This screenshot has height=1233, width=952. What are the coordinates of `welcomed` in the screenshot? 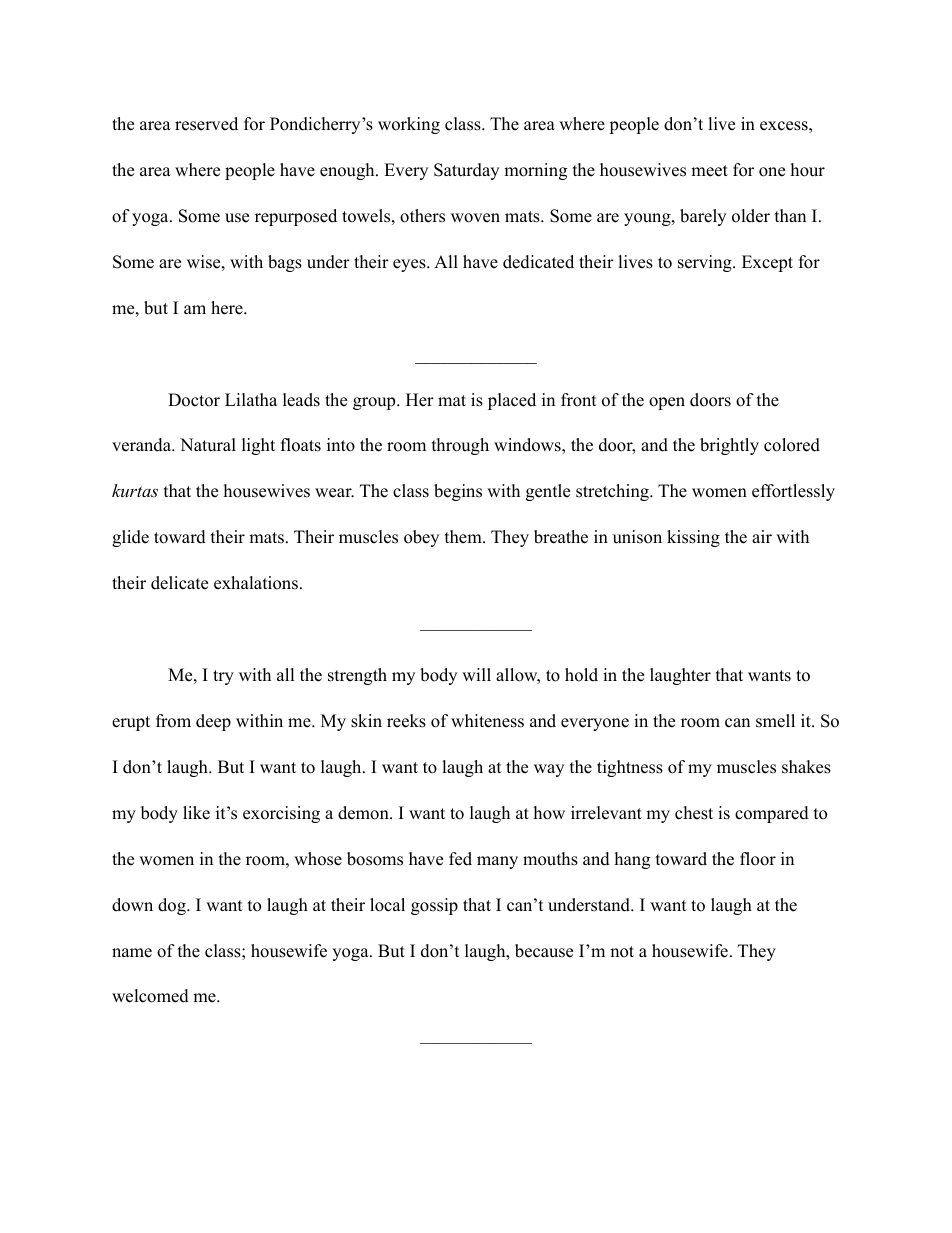 It's located at (150, 996).
